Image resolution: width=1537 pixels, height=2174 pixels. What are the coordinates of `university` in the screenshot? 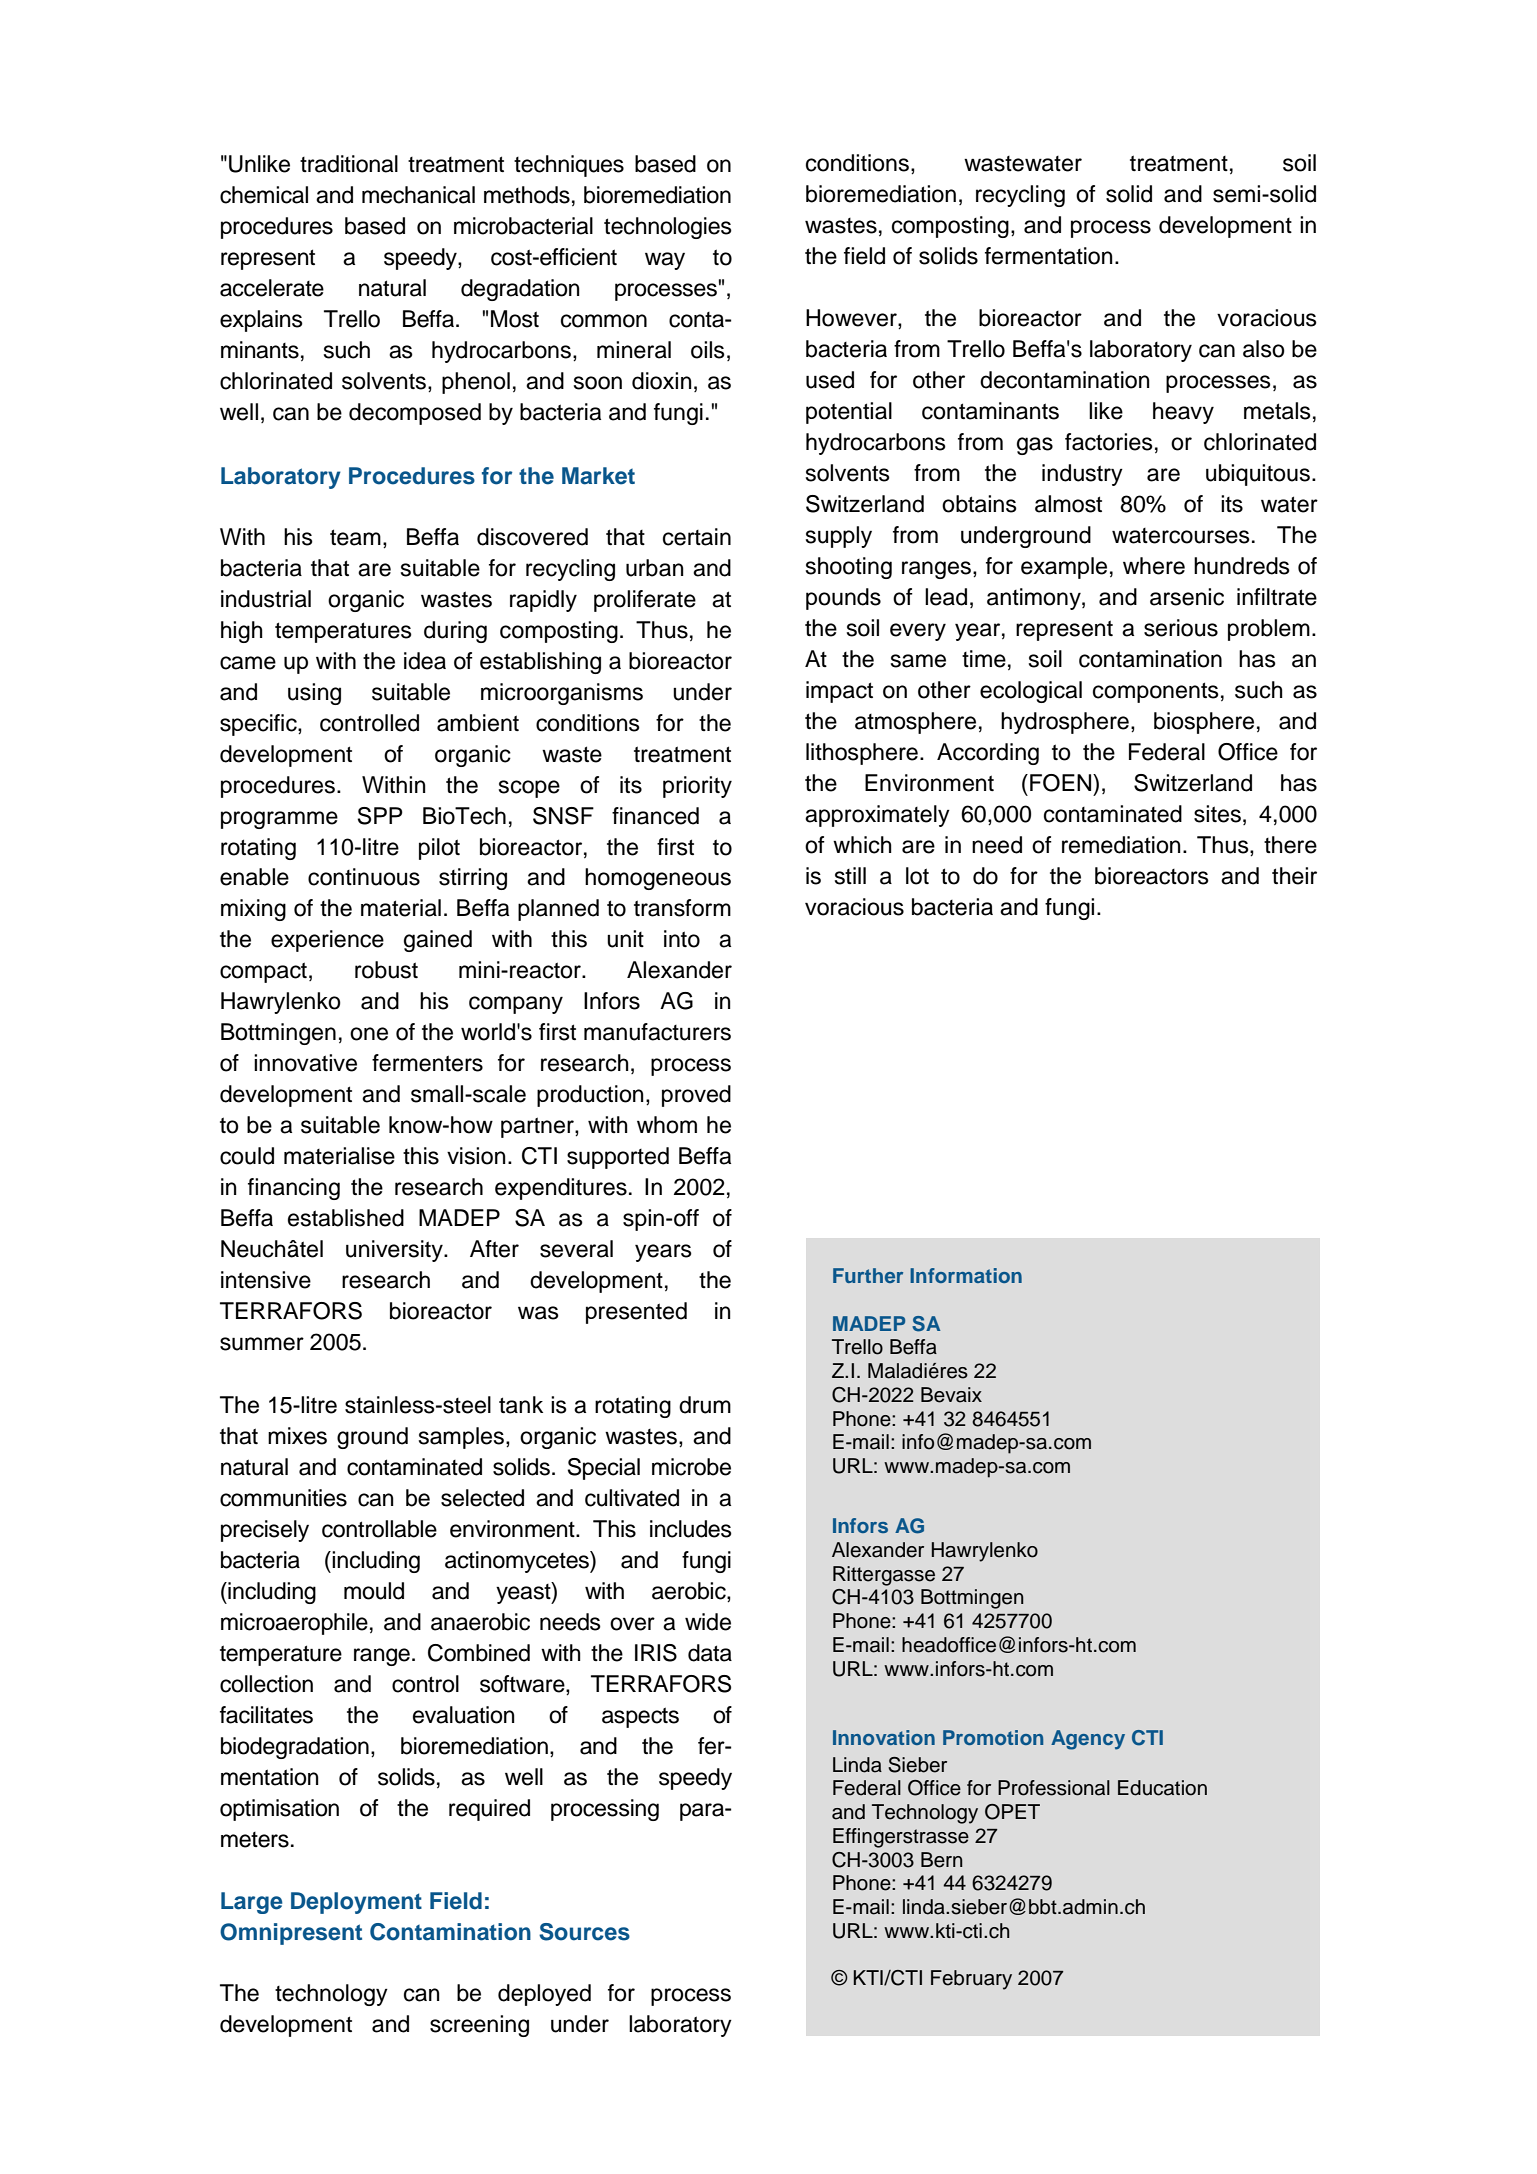 It's located at (395, 1251).
